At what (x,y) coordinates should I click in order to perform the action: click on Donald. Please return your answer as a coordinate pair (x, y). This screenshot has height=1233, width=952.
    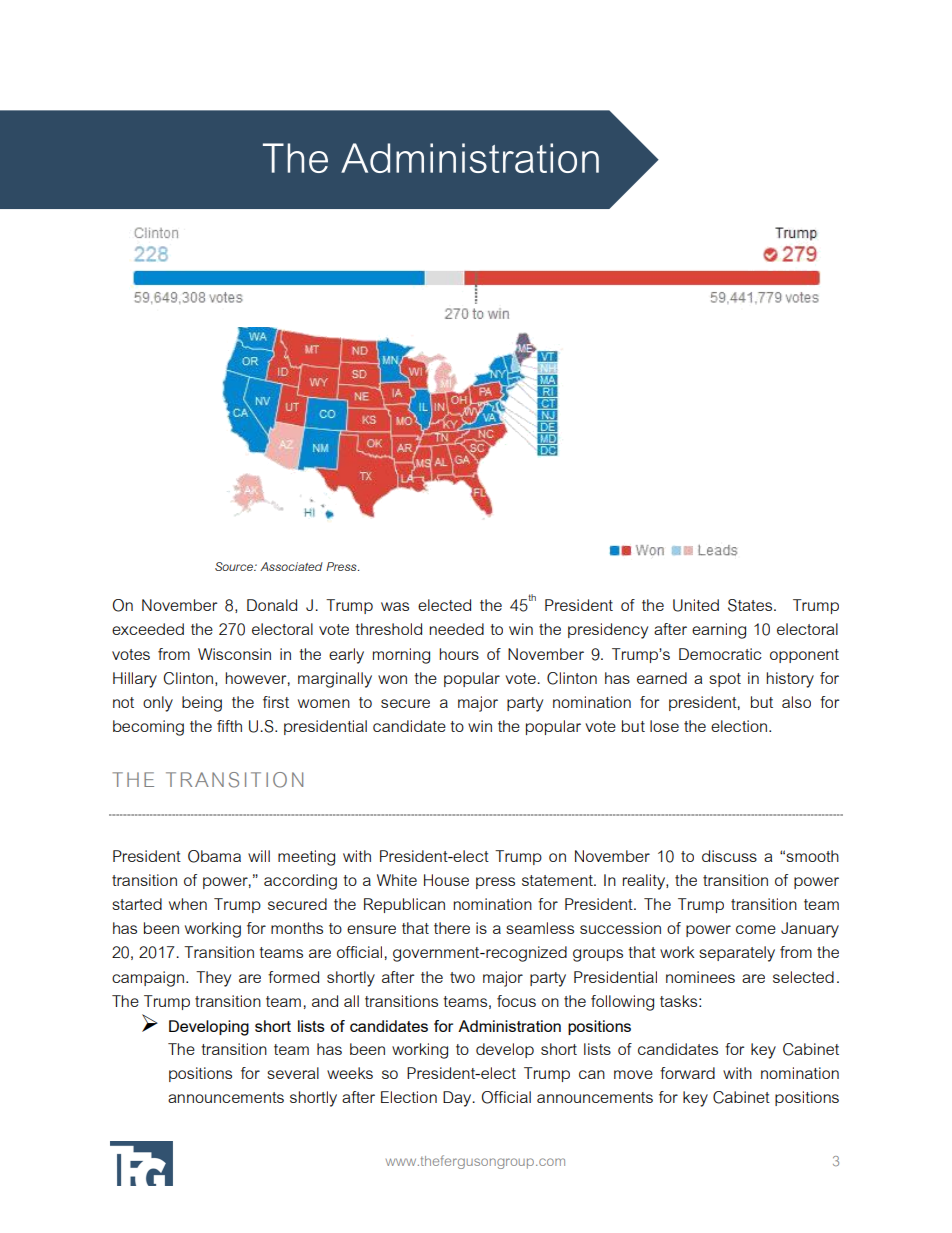
    Looking at the image, I should click on (272, 605).
